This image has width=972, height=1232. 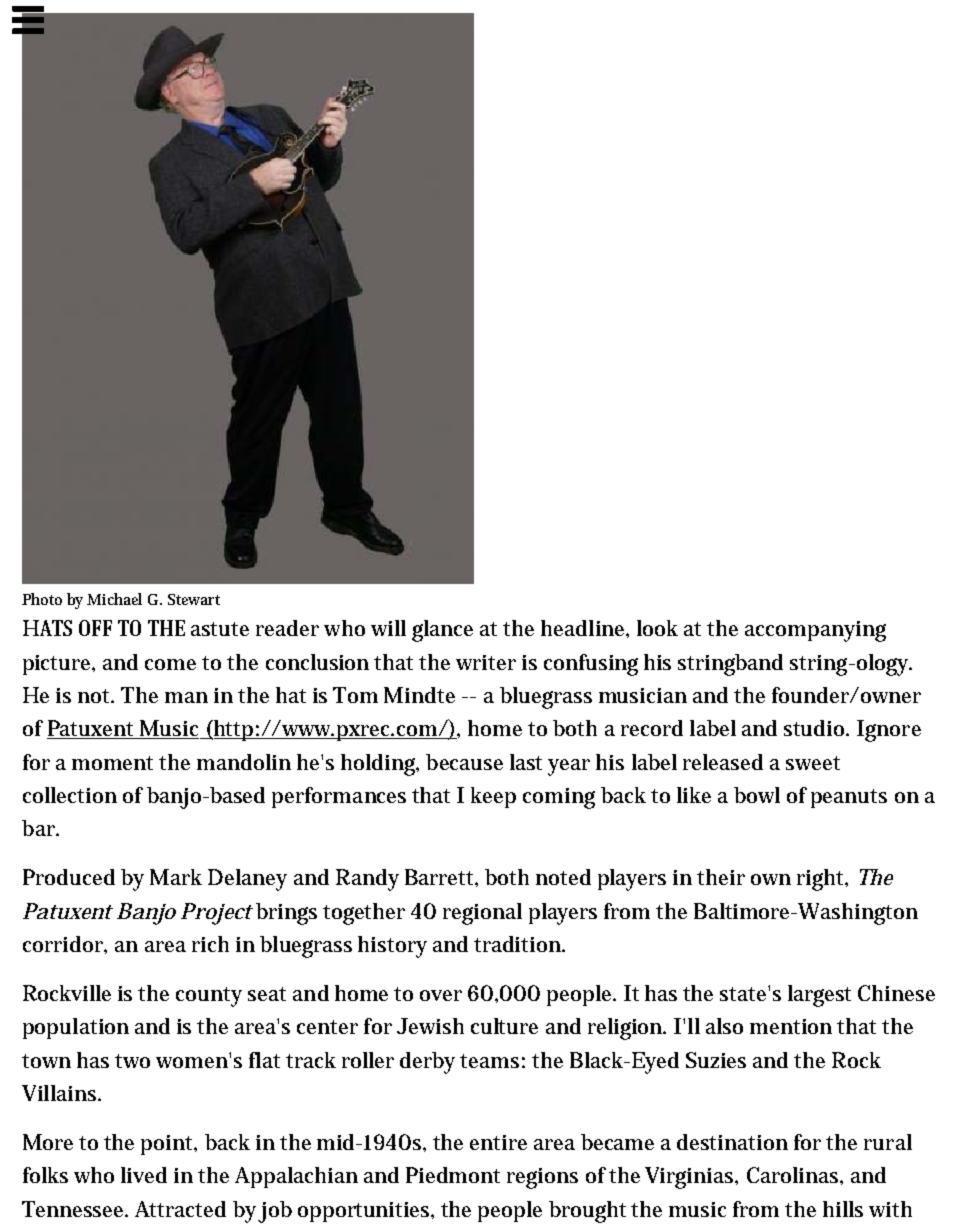 I want to click on Piedmont, so click(x=453, y=1175).
